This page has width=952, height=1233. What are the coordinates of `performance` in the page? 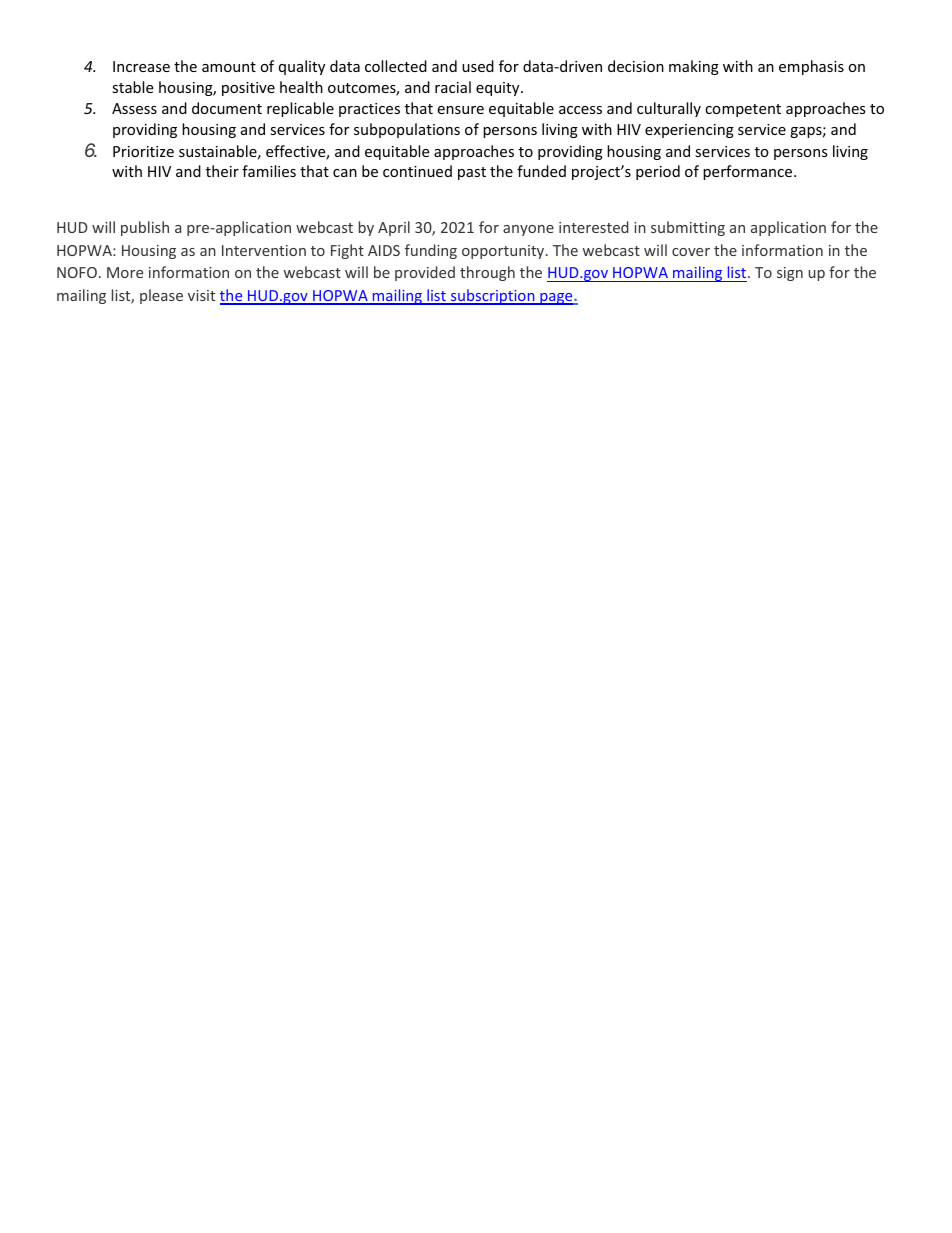 It's located at (747, 172).
